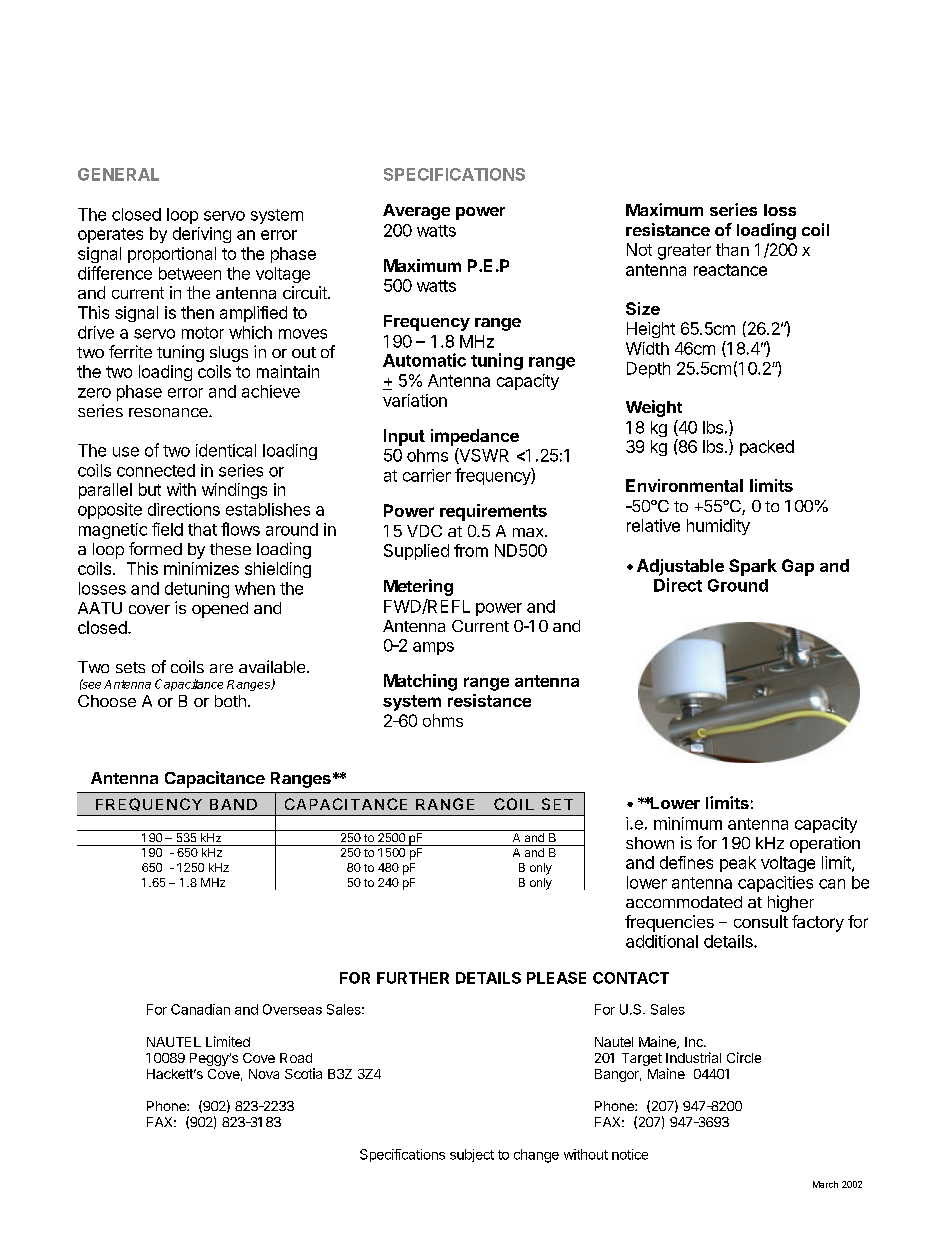  Describe the element at coordinates (233, 804) in the image. I see `BAND` at that location.
